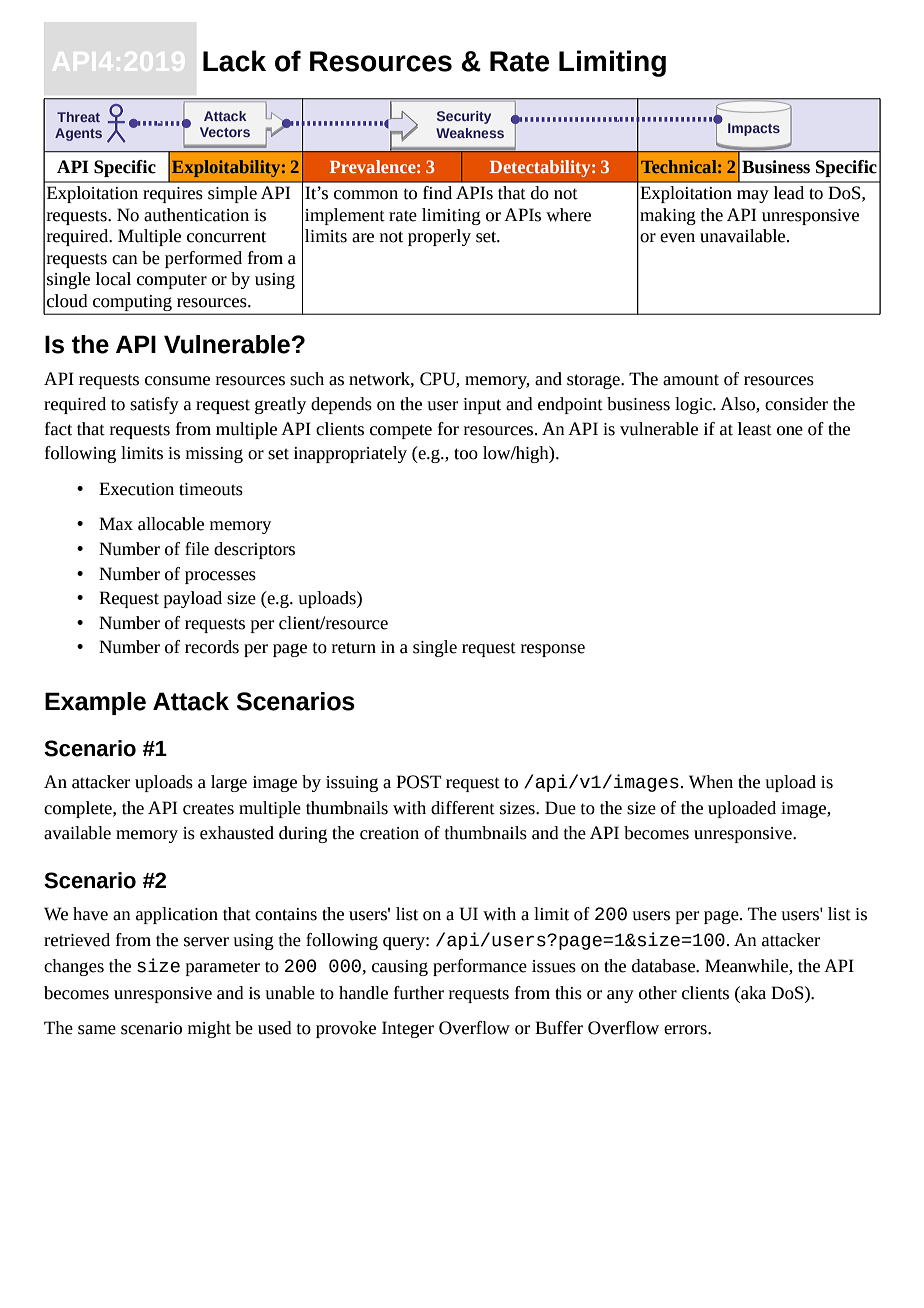 The width and height of the screenshot is (924, 1308). Describe the element at coordinates (466, 454) in the screenshot. I see `too` at that location.
